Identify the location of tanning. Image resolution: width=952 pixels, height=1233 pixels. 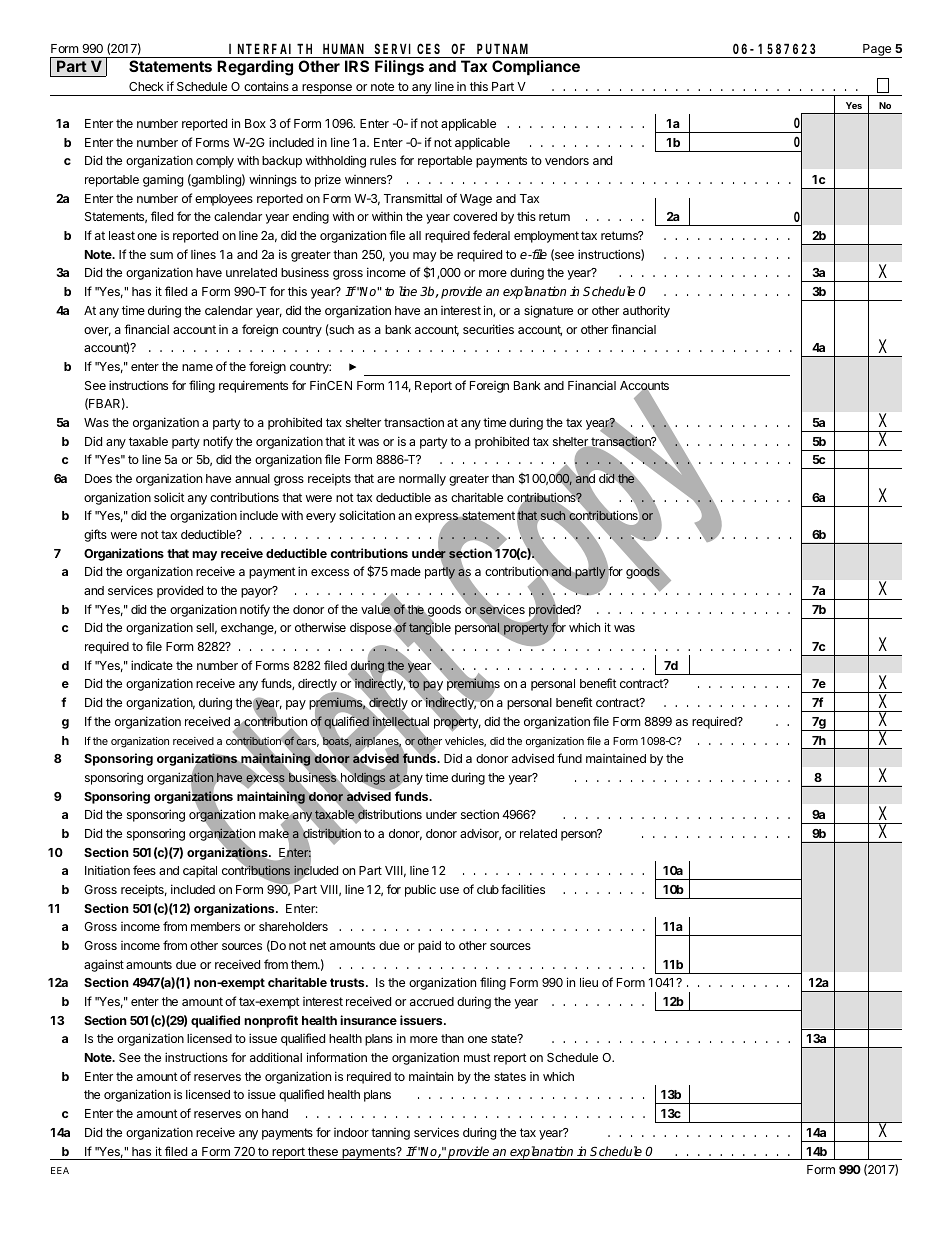
(390, 1134).
